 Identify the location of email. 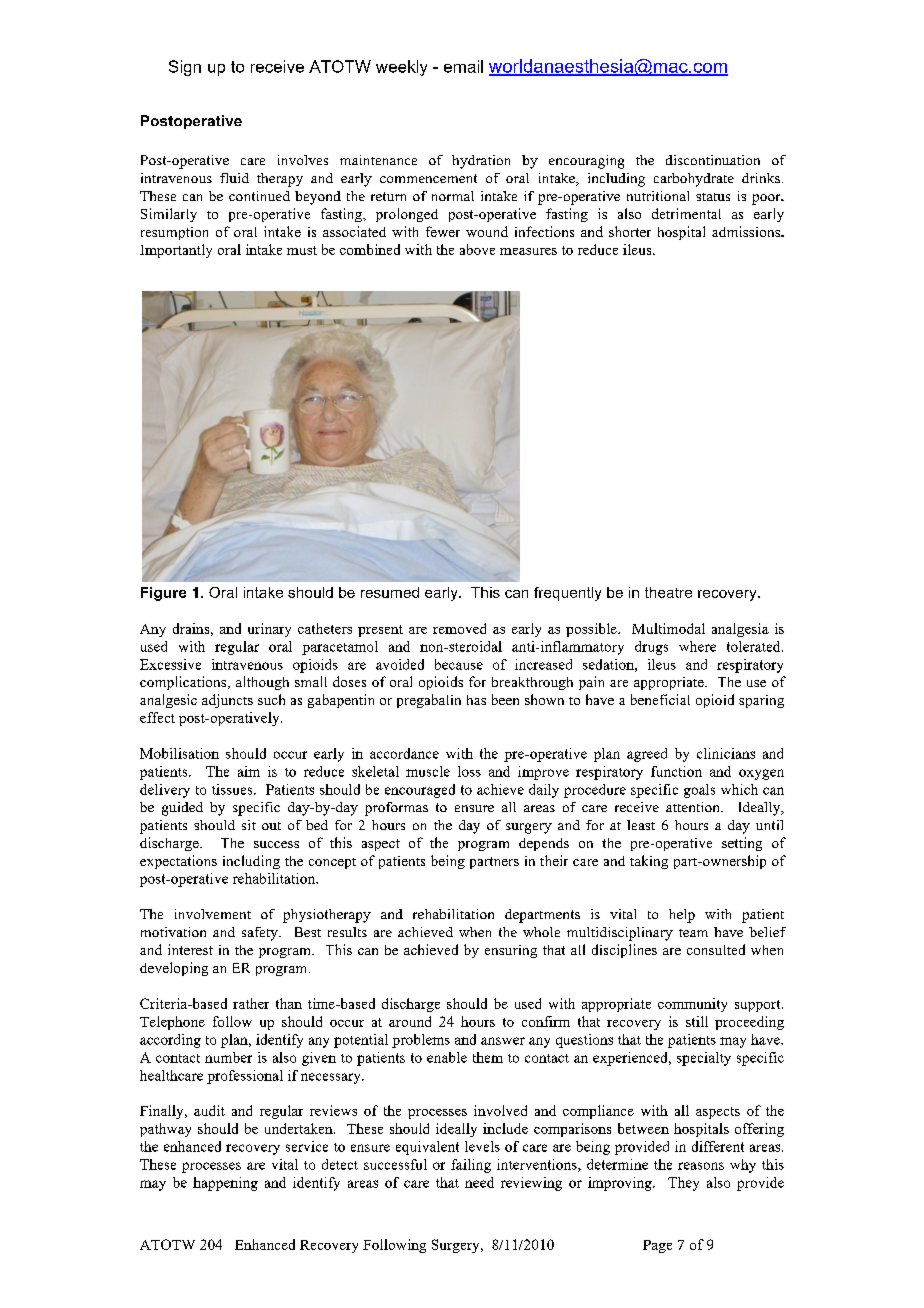
(463, 66).
